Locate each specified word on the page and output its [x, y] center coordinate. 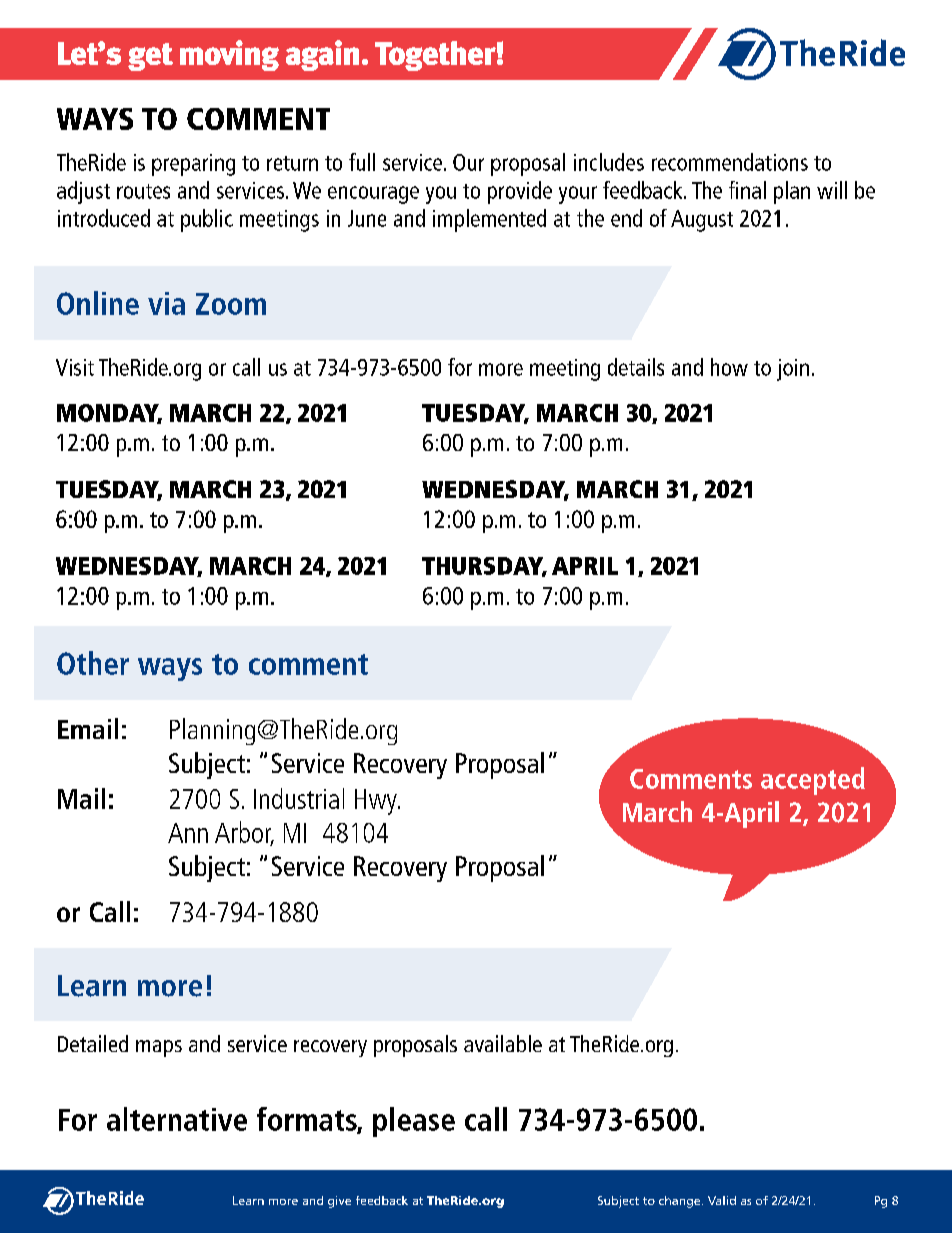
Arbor [244, 833]
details [636, 367]
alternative [177, 1119]
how [729, 367]
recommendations [730, 162]
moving [229, 55]
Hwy [377, 802]
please [414, 1122]
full [362, 162]
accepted [813, 781]
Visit [75, 367]
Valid [722, 1200]
